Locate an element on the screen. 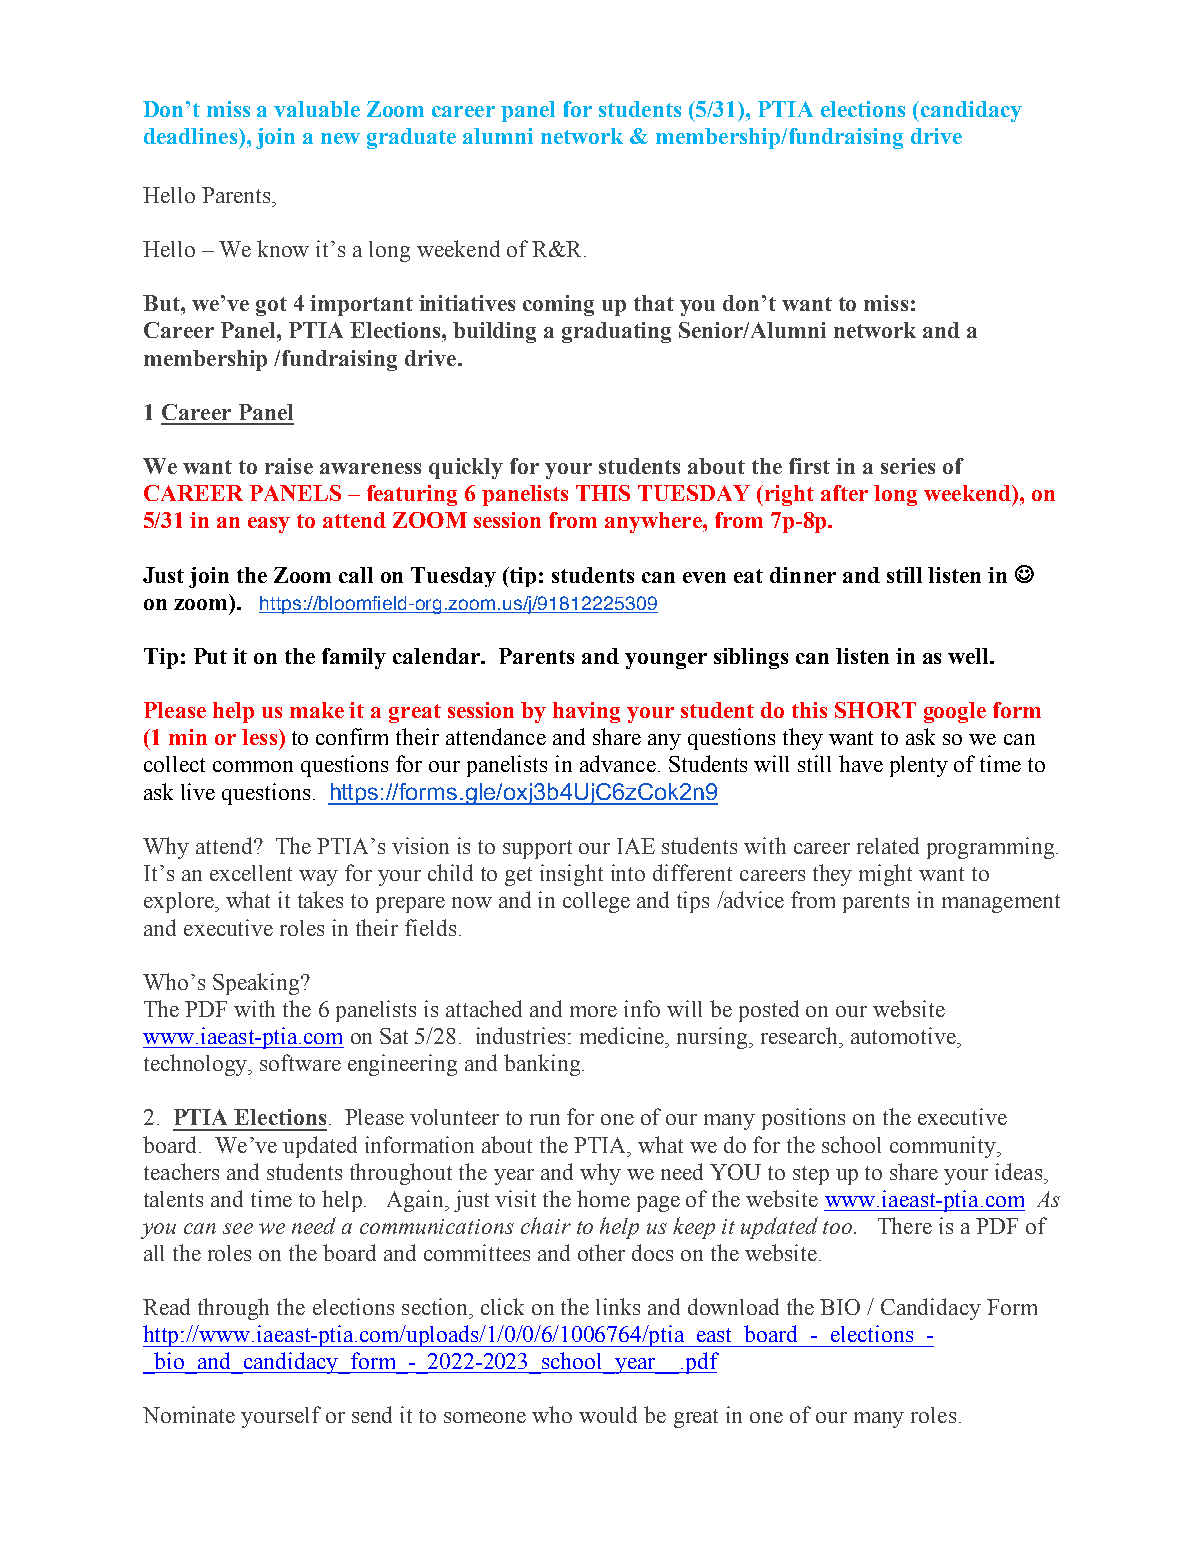  more is located at coordinates (593, 1011).
